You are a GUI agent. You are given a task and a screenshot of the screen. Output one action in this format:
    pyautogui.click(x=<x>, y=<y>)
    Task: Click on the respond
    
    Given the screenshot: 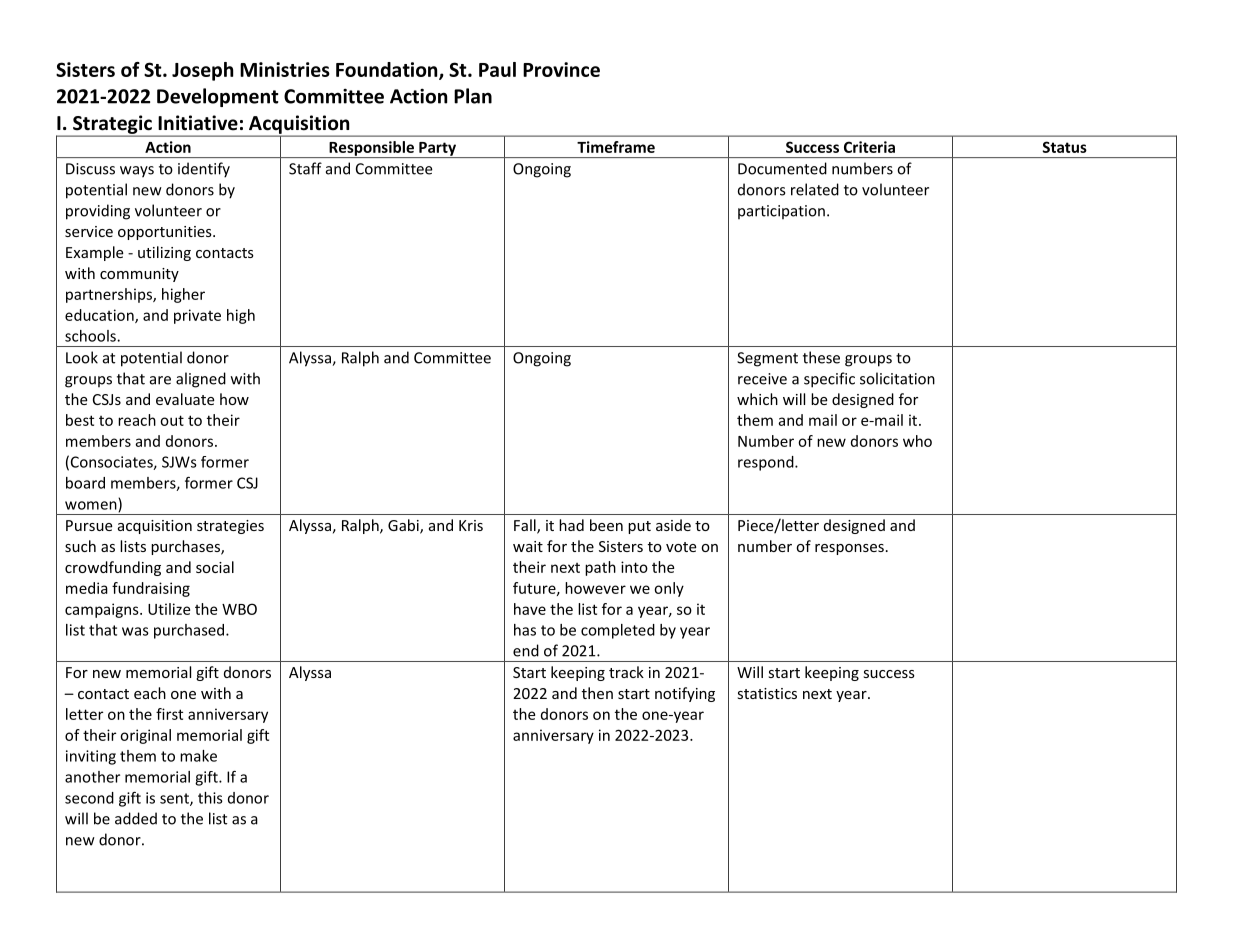 What is the action you would take?
    pyautogui.click(x=767, y=463)
